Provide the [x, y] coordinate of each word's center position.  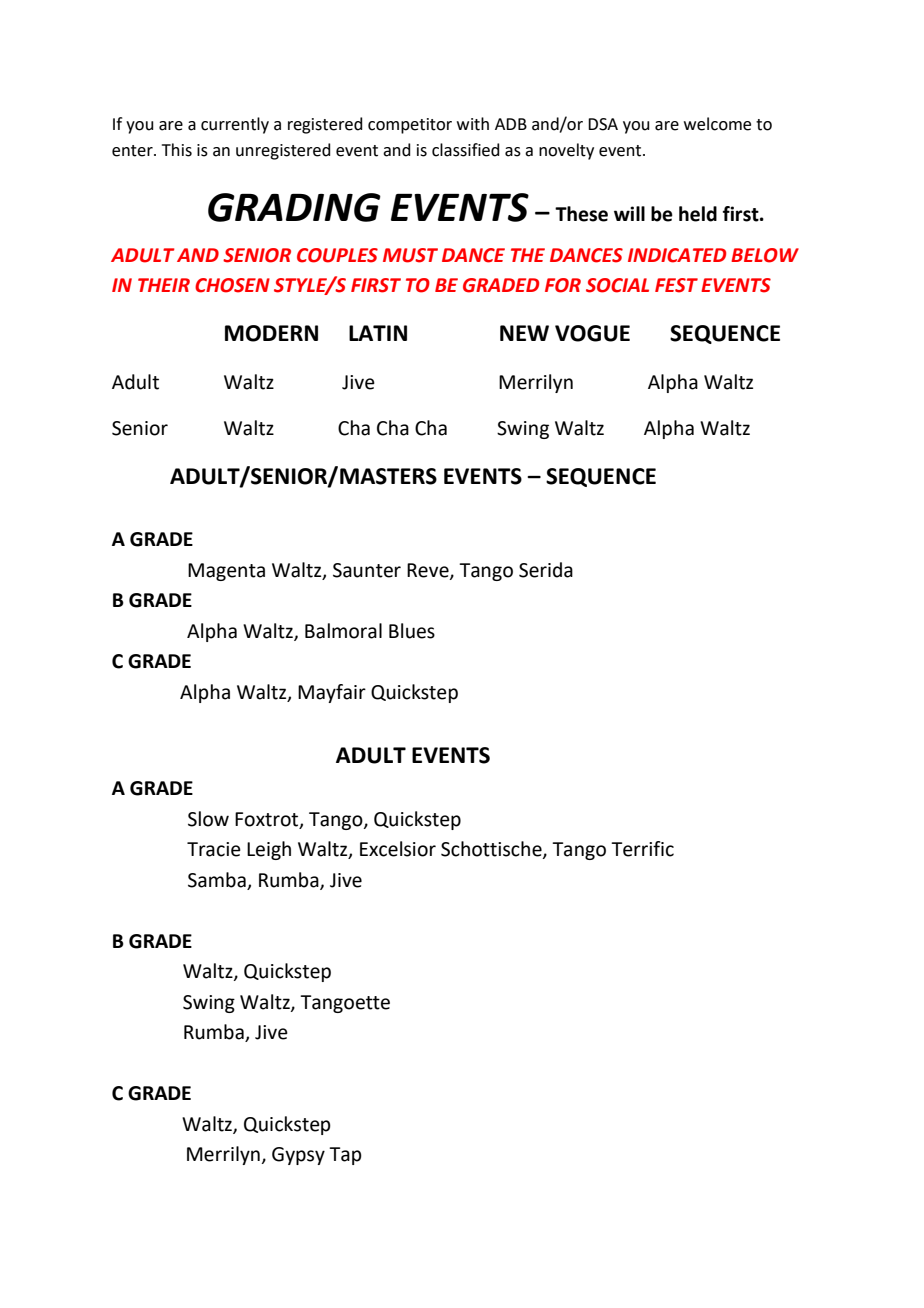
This [177, 150]
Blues [412, 631]
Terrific [642, 849]
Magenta [226, 572]
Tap [345, 1156]
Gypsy [298, 1156]
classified [466, 150]
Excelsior [398, 849]
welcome [717, 124]
